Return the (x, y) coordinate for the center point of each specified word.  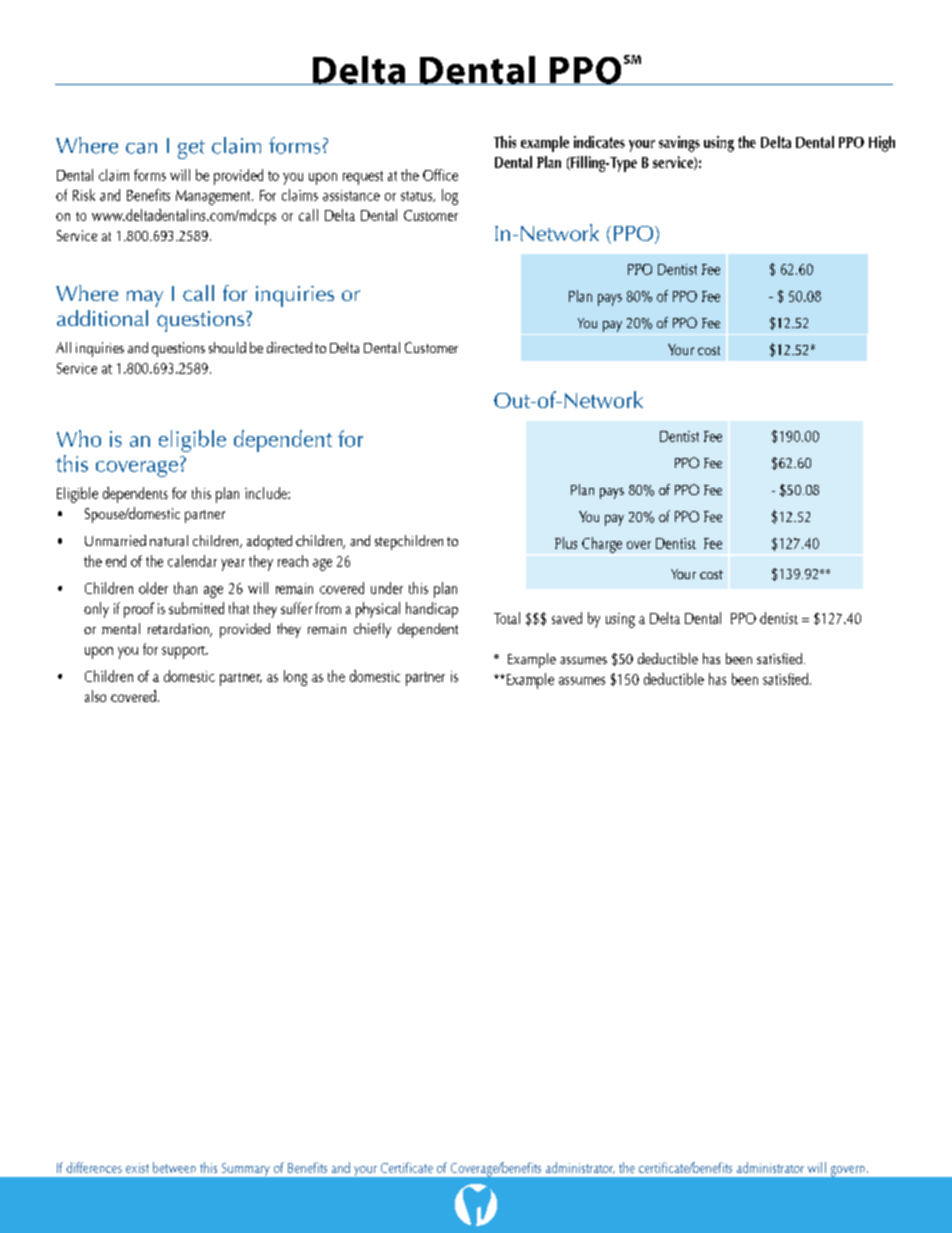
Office (440, 175)
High (882, 144)
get (191, 149)
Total (507, 618)
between (174, 1167)
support (184, 652)
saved (567, 618)
